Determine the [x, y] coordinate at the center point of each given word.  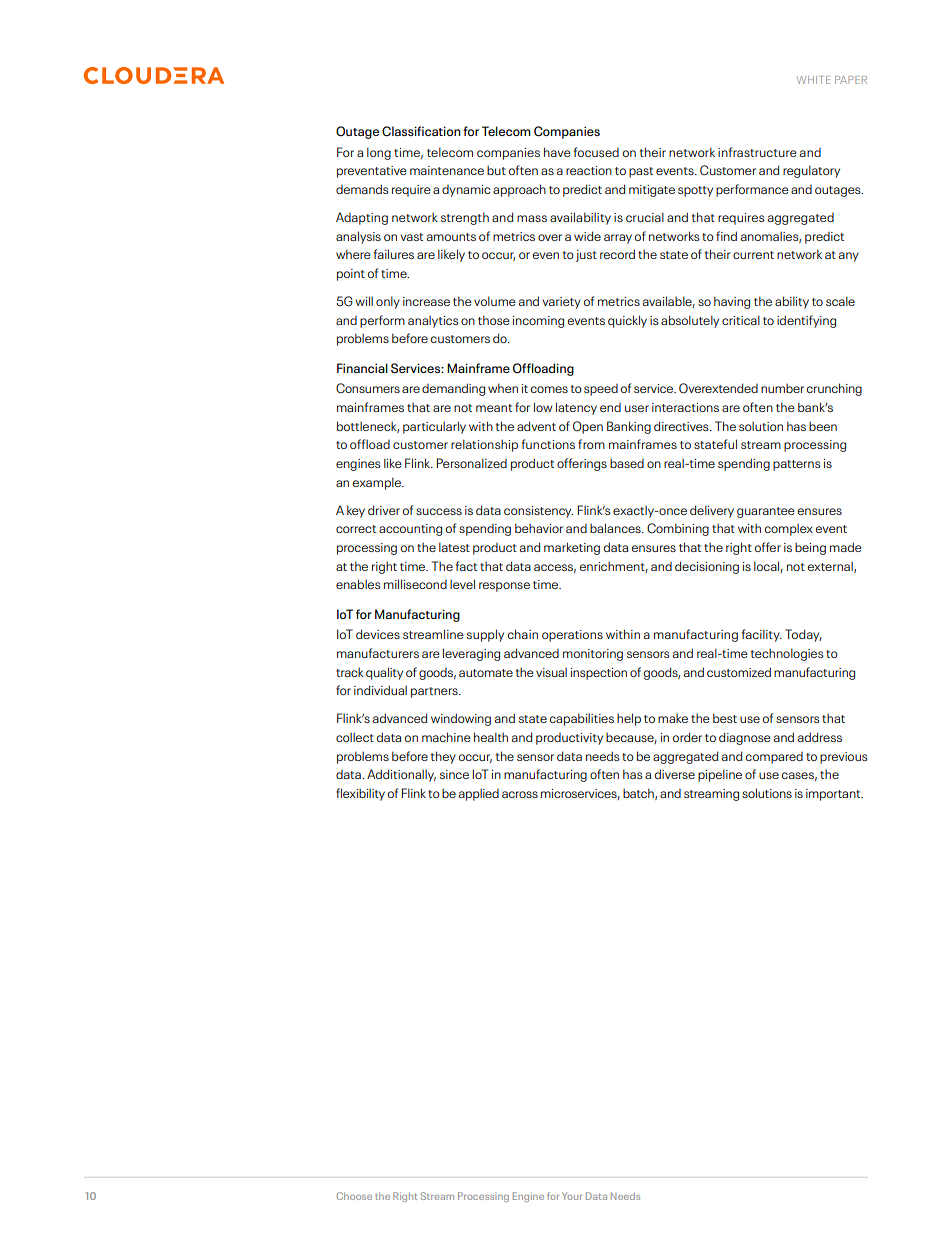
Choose [354, 1196]
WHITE [813, 80]
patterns [797, 465]
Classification [421, 131]
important [834, 795]
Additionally [401, 775]
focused [596, 152]
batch [639, 794]
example [378, 483]
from [591, 444]
